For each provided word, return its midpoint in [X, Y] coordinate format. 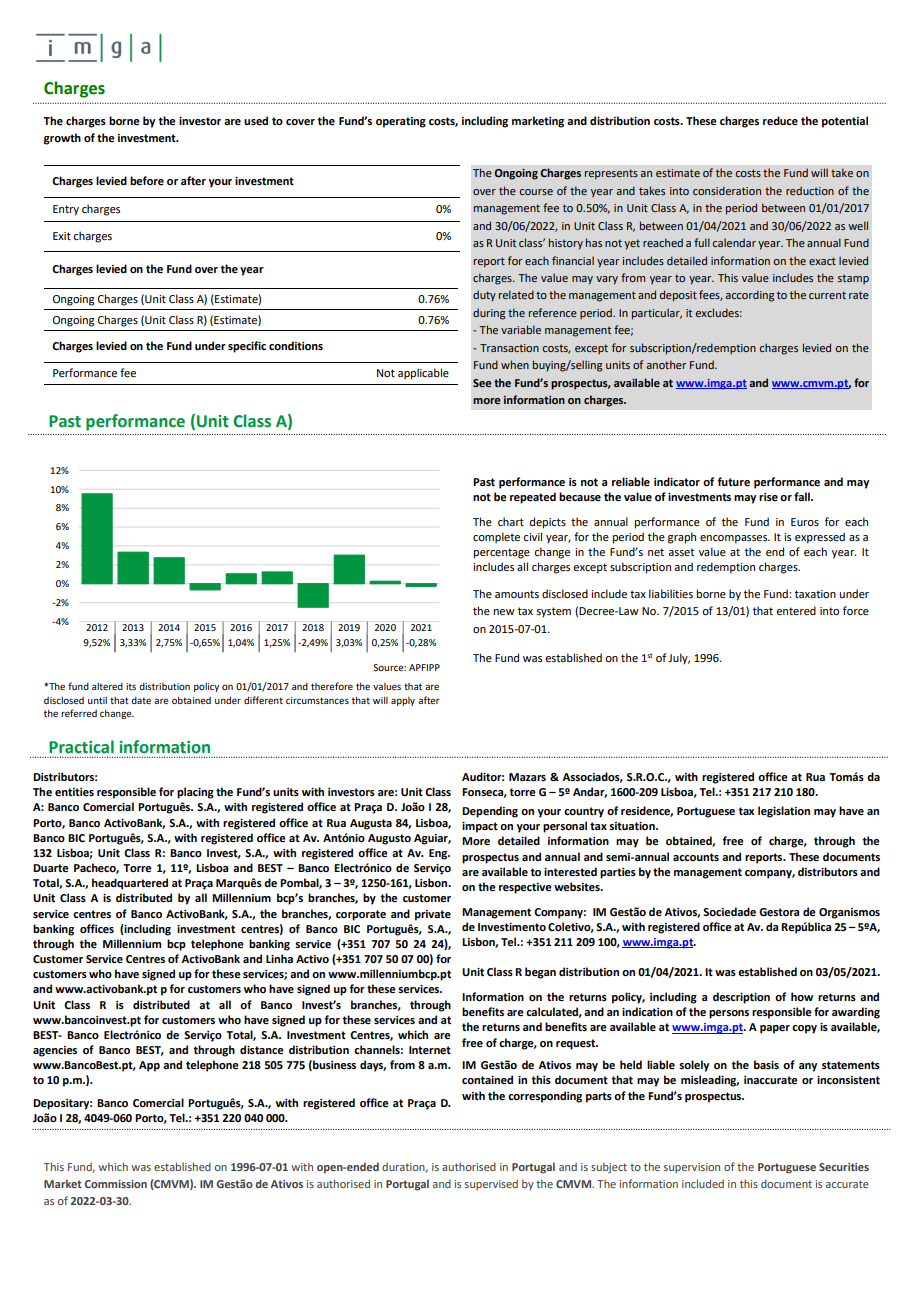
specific [247, 347]
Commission [116, 1184]
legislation [784, 812]
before [147, 180]
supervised [491, 1185]
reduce [780, 121]
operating [401, 122]
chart [511, 521]
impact [480, 827]
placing [195, 793]
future [733, 482]
